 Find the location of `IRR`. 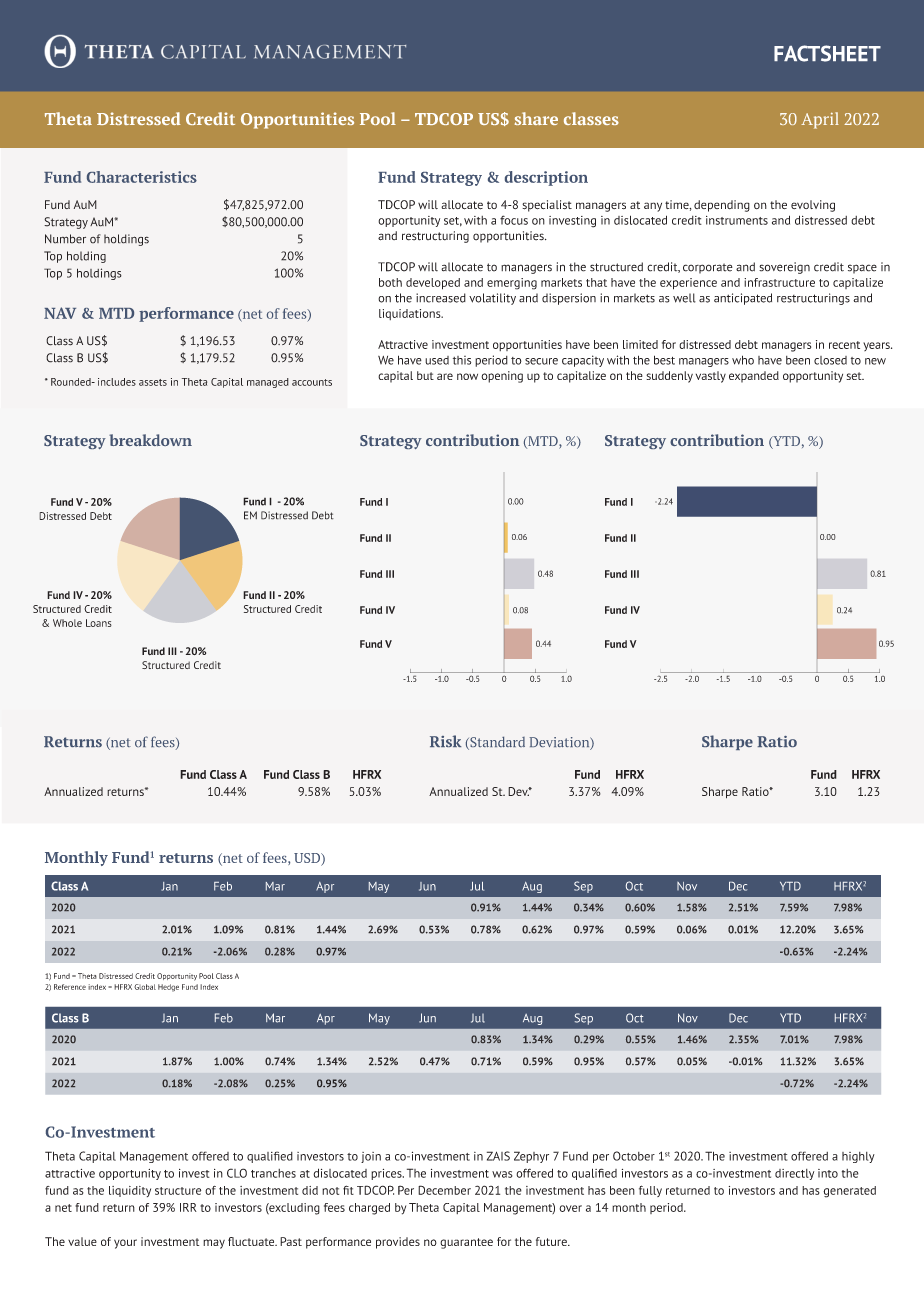

IRR is located at coordinates (188, 1207).
